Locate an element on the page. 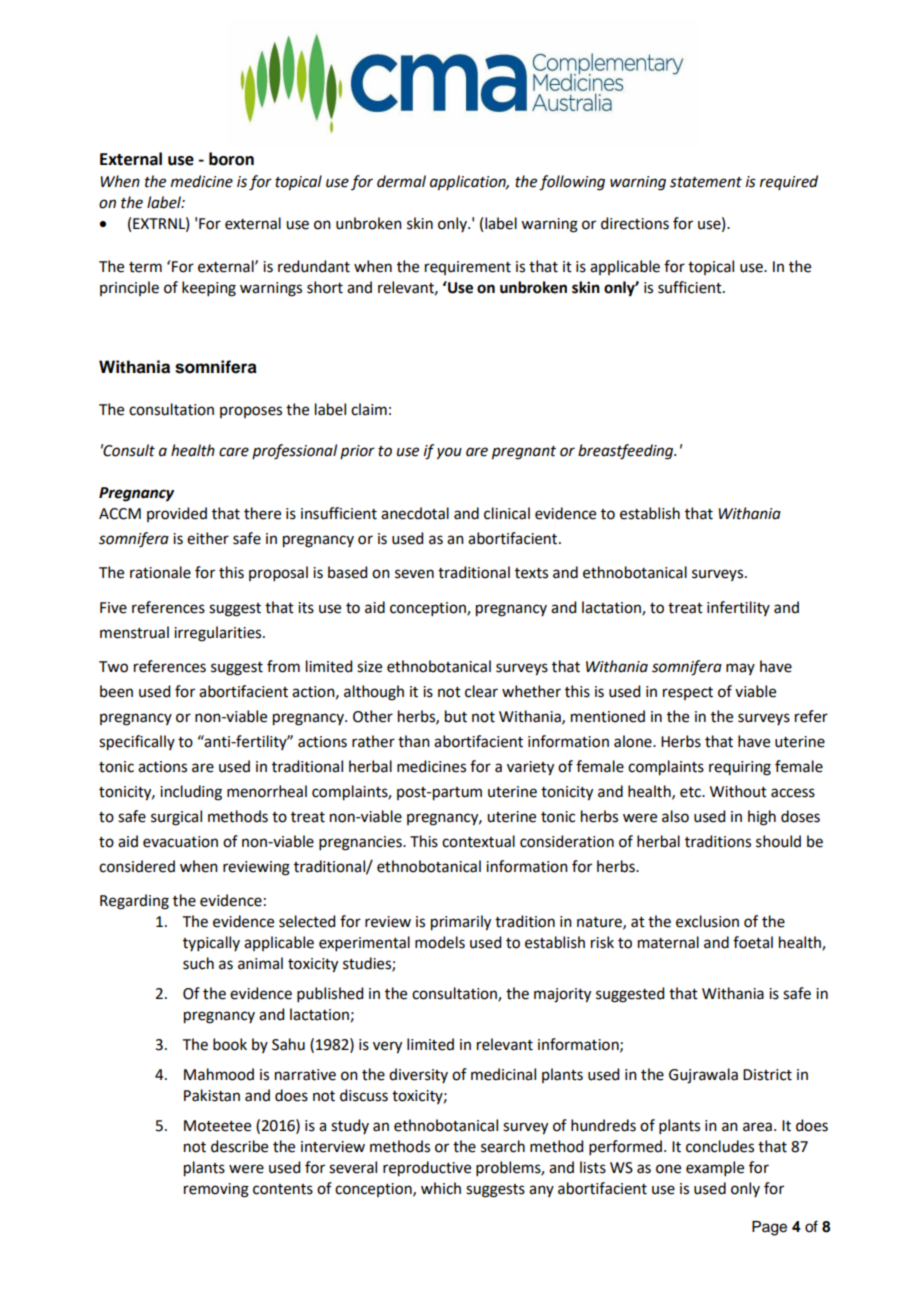 This page has width=924, height=1307. boron is located at coordinates (231, 159).
